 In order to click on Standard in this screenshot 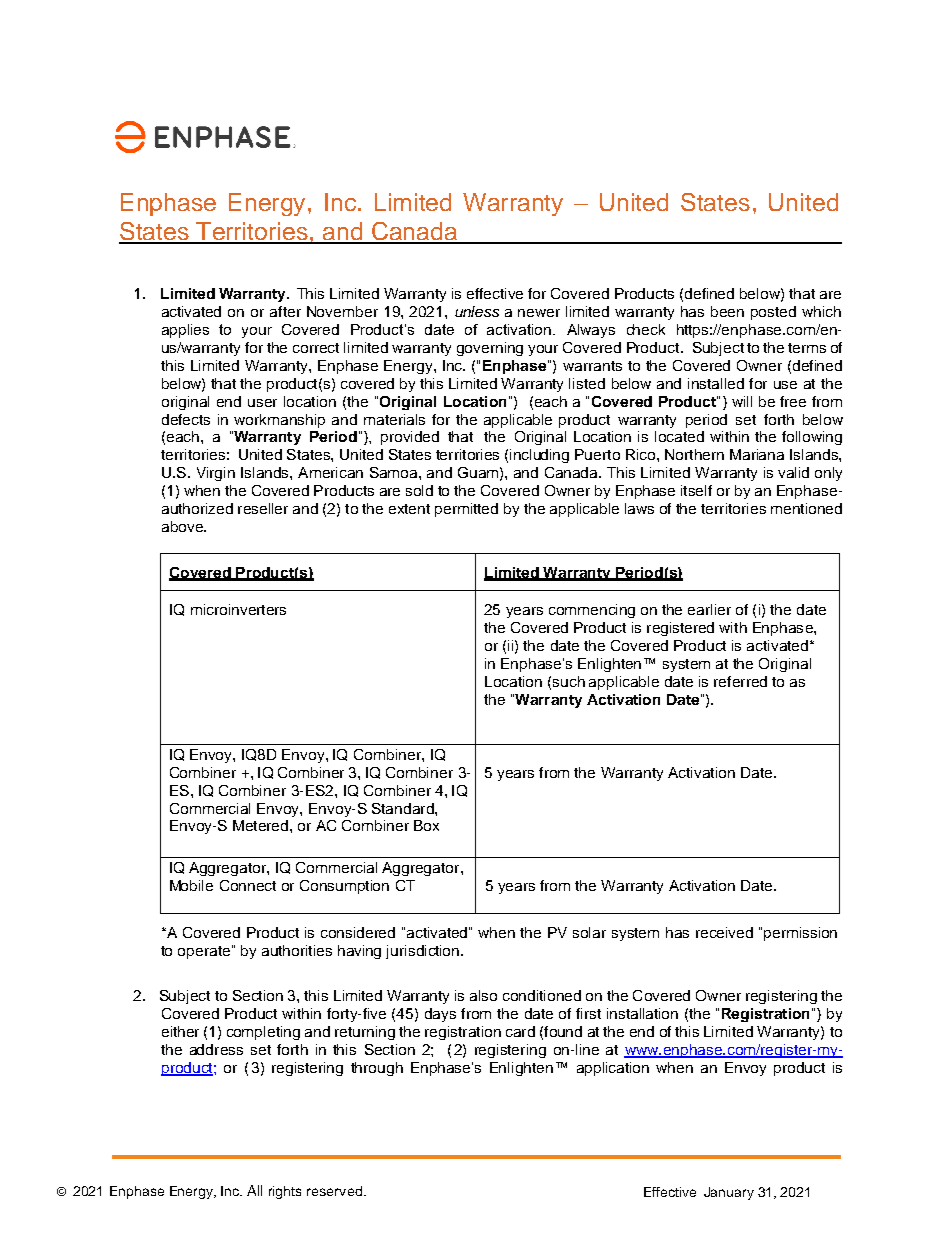, I will do `click(404, 808)`.
